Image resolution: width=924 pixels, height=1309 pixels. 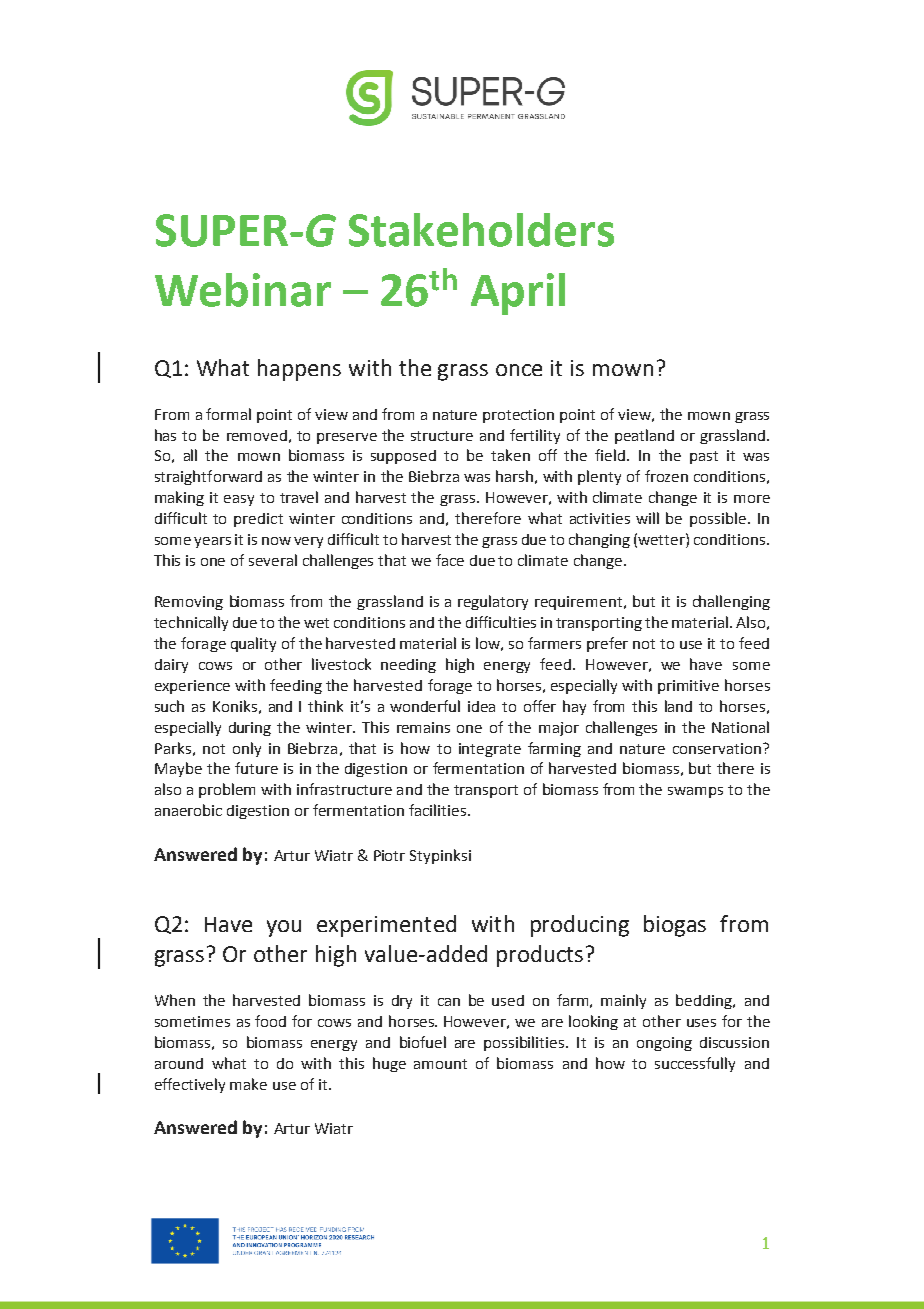 What do you see at coordinates (481, 230) in the screenshot?
I see `Stakeholders` at bounding box center [481, 230].
